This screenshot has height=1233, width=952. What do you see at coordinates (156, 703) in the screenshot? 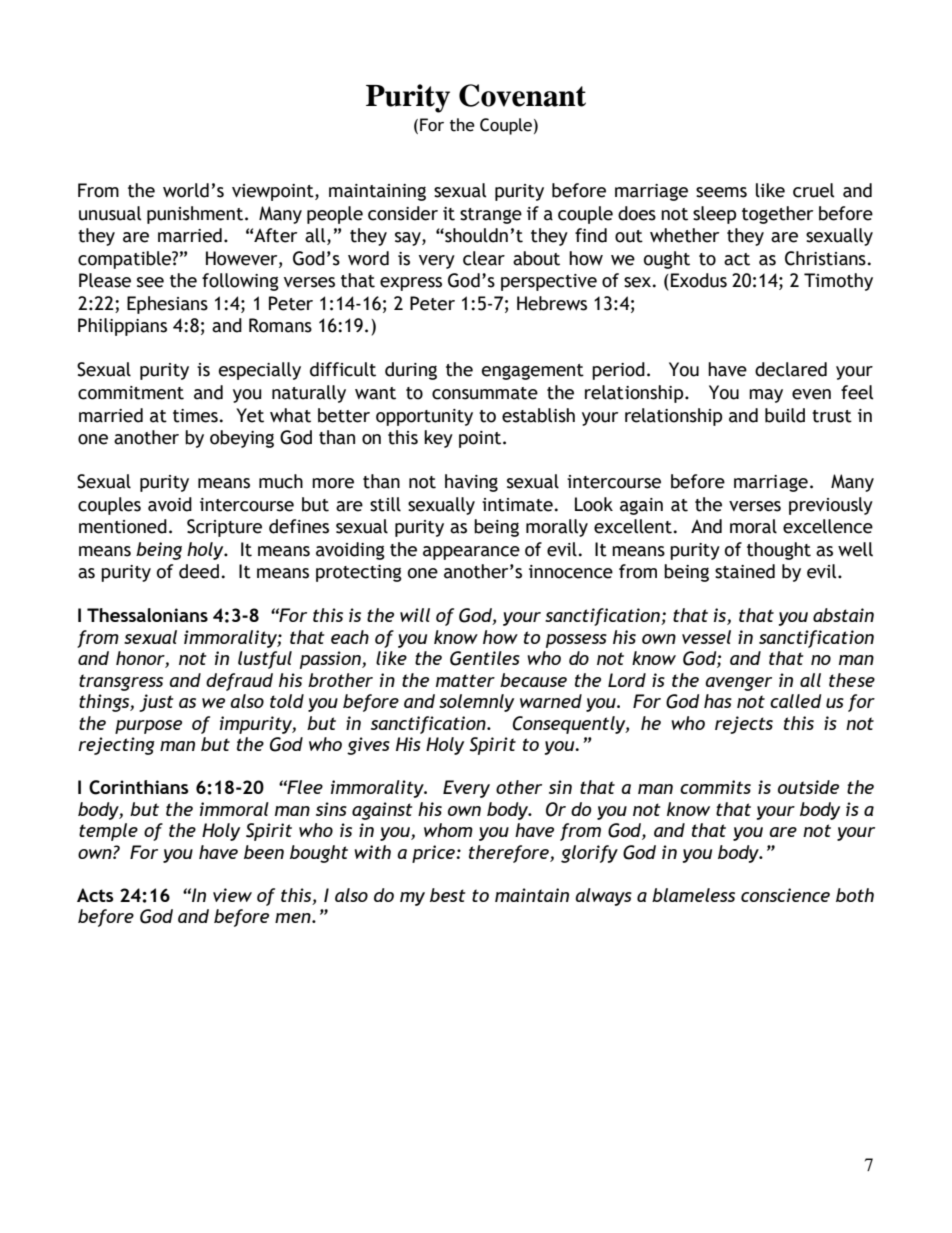
I see `just` at bounding box center [156, 703].
